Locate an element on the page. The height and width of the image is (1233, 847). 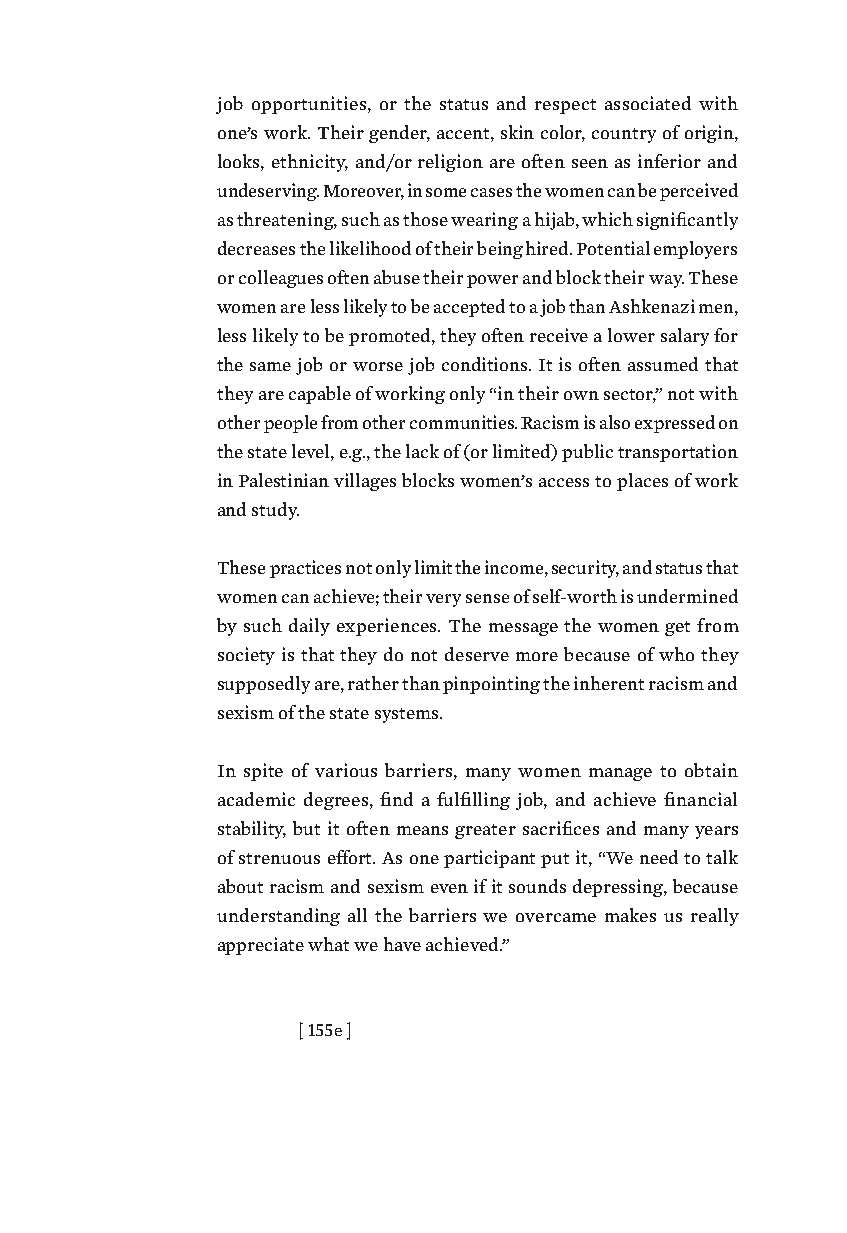
understanding is located at coordinates (278, 917).
